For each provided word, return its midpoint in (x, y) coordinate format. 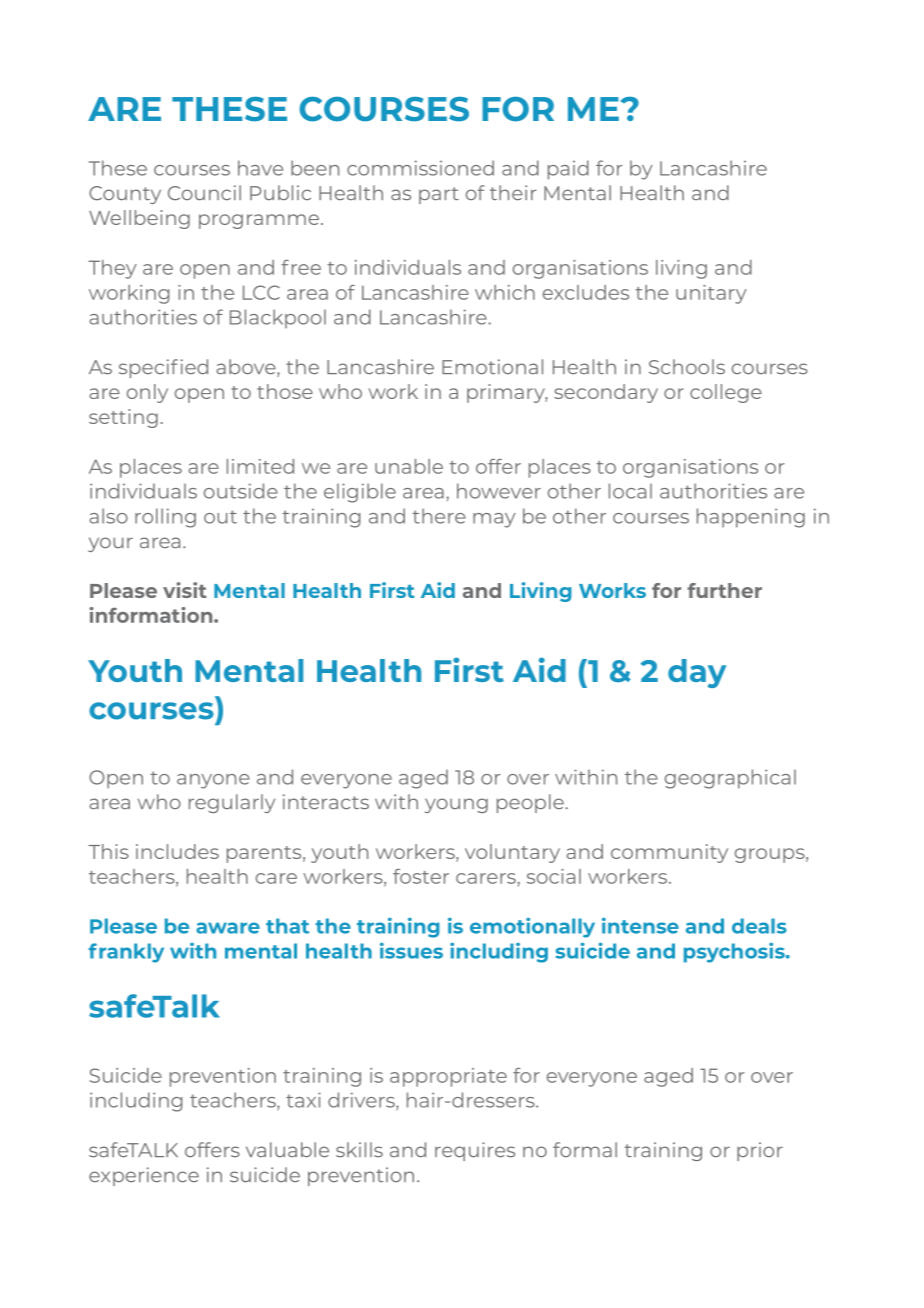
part (439, 195)
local (630, 491)
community (669, 853)
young (456, 805)
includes (177, 851)
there (439, 516)
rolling (165, 518)
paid (568, 170)
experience (144, 1176)
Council (204, 193)
